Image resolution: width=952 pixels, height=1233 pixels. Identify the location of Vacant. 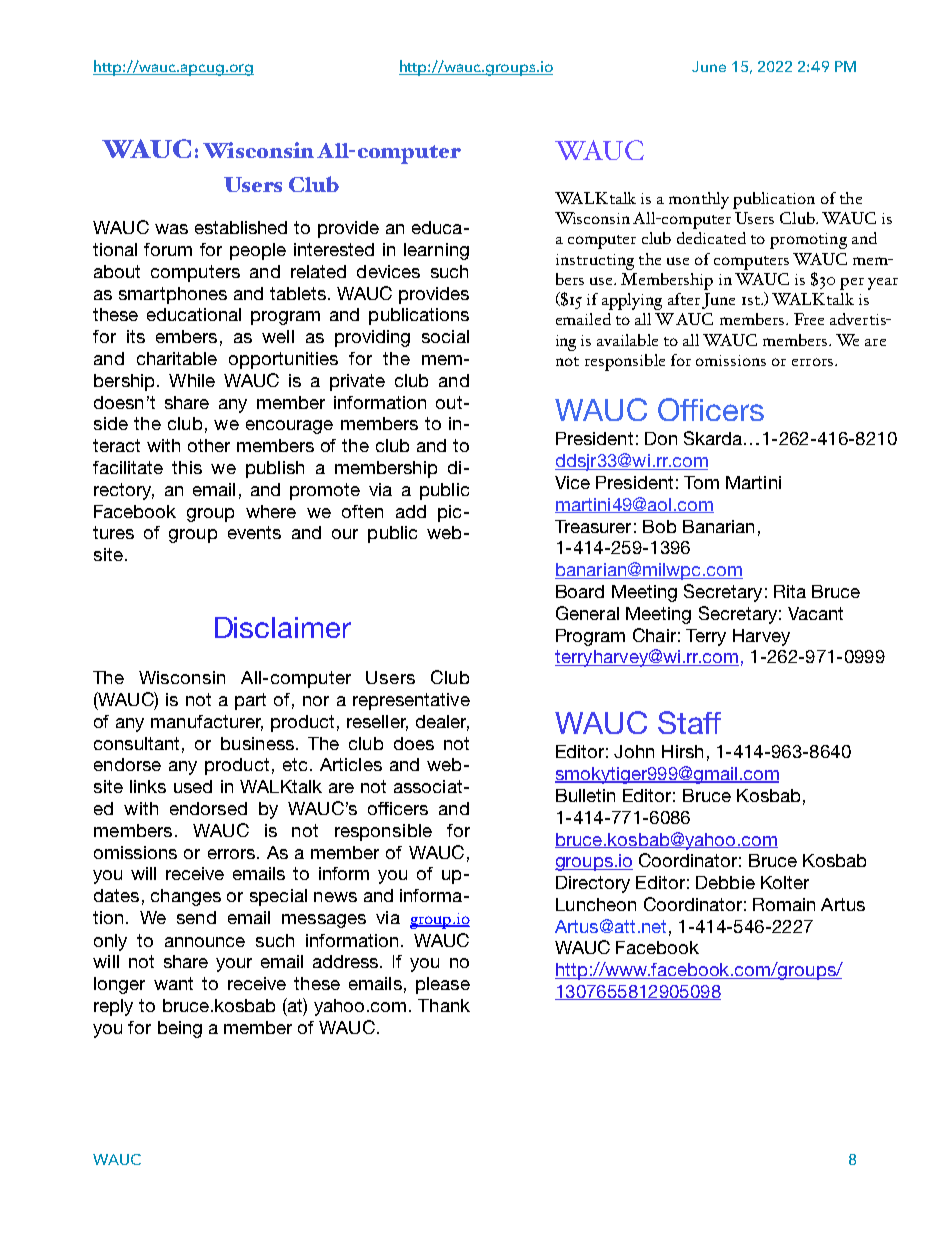
(815, 613).
